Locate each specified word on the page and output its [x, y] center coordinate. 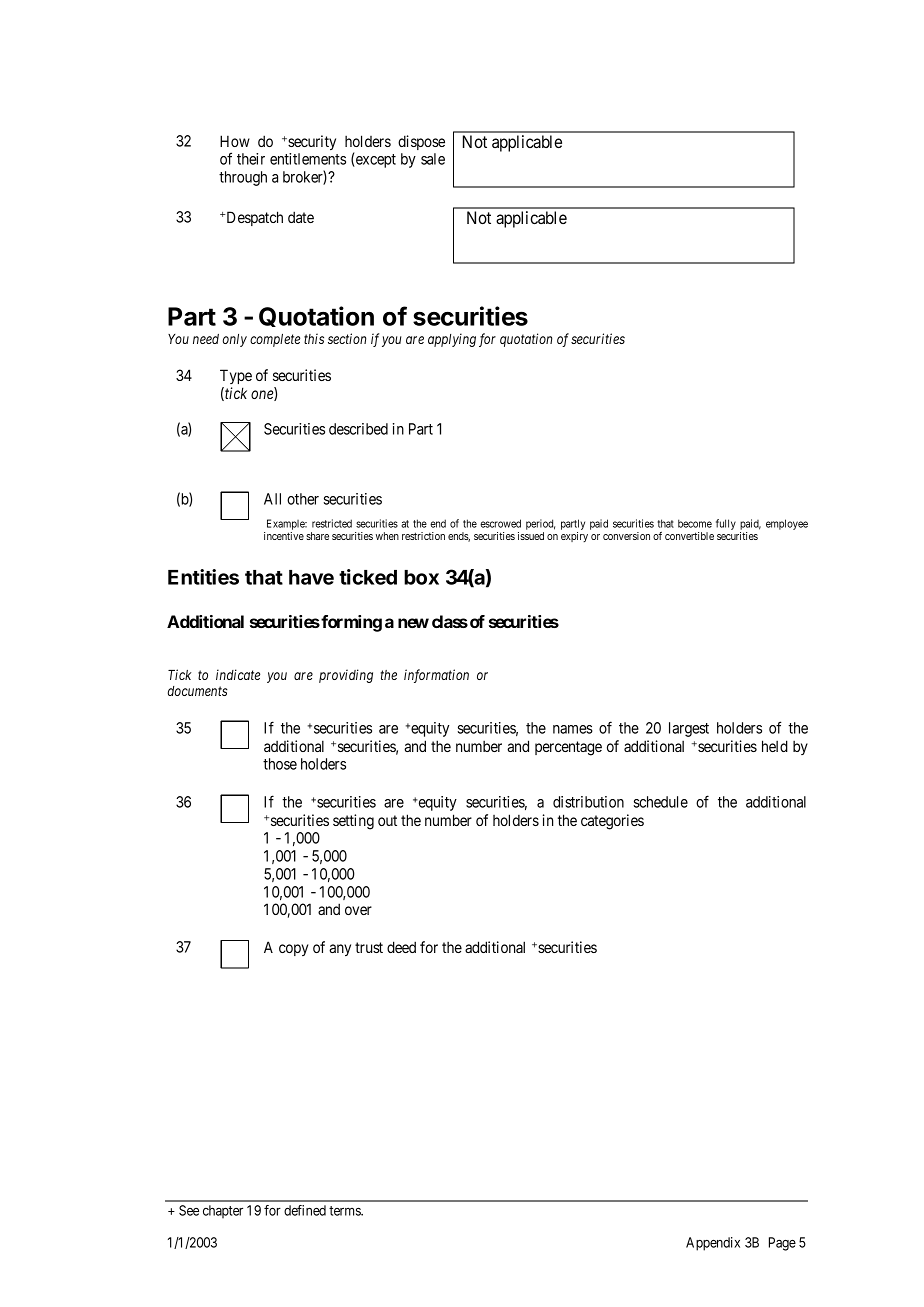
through [243, 178]
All [272, 499]
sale [433, 159]
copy [293, 950]
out [387, 820]
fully [726, 524]
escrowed [500, 523]
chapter [223, 1212]
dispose [421, 142]
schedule [661, 802]
